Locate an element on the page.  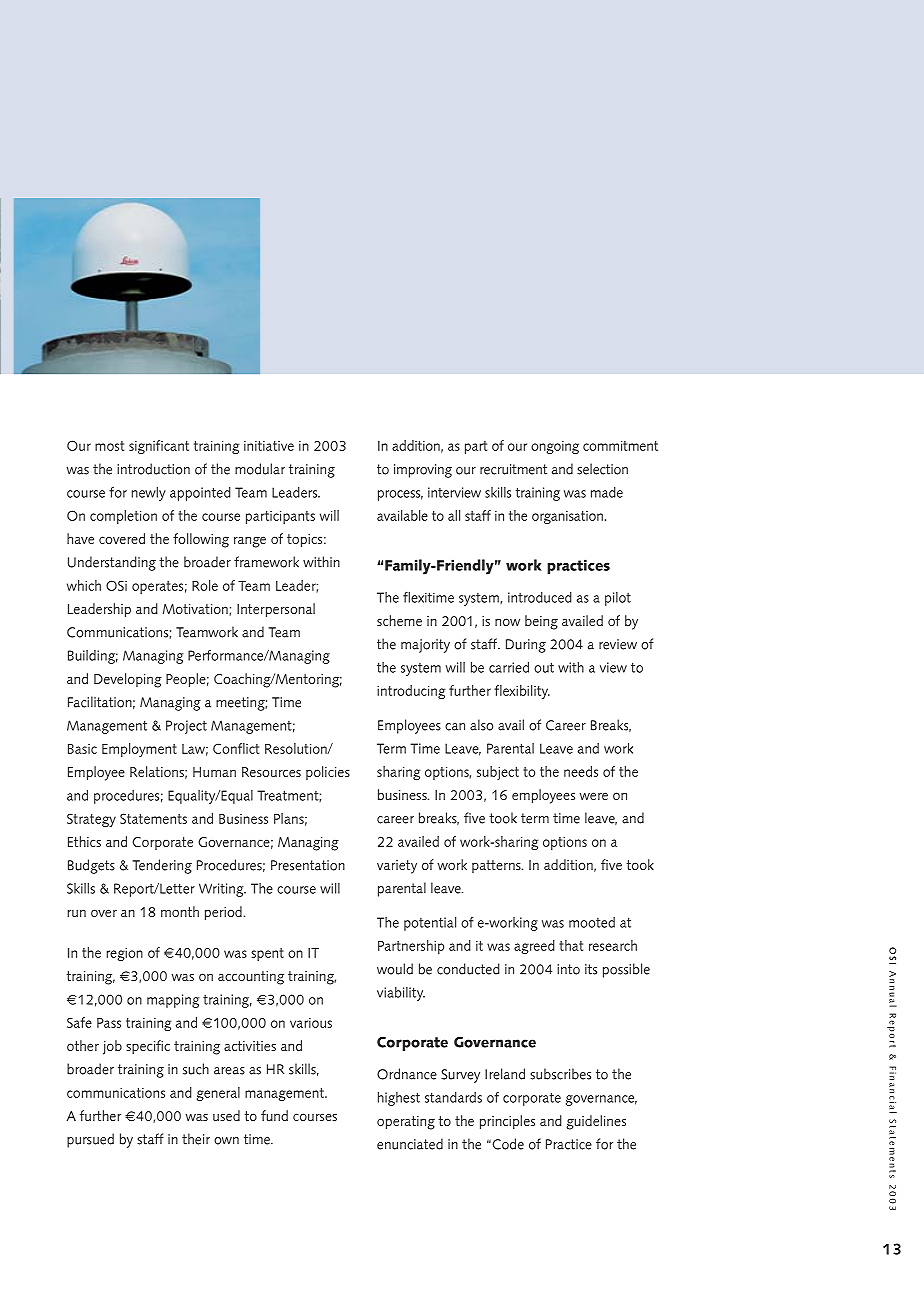
region is located at coordinates (125, 954).
